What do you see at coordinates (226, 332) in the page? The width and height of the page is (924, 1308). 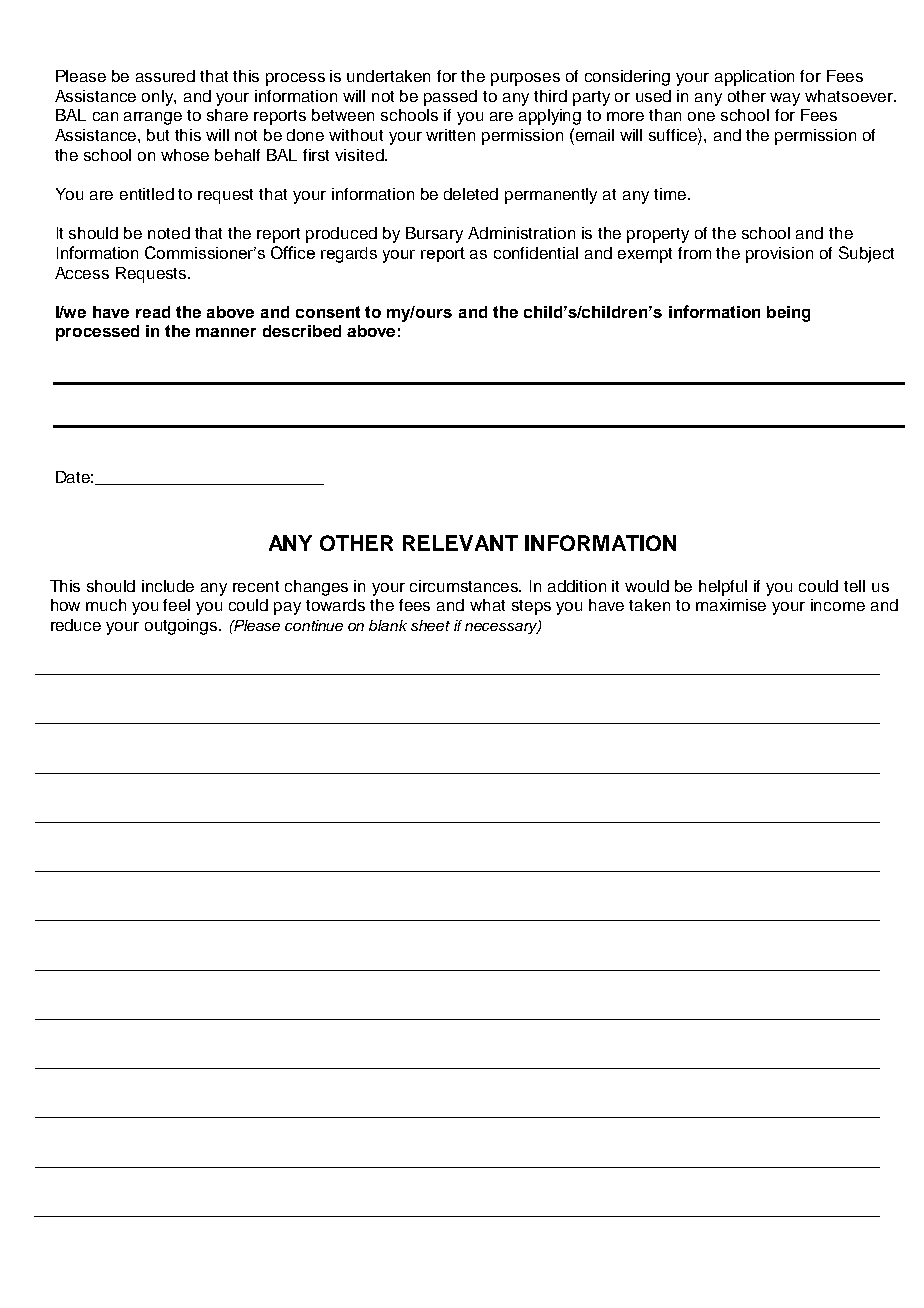 I see `manner` at bounding box center [226, 332].
